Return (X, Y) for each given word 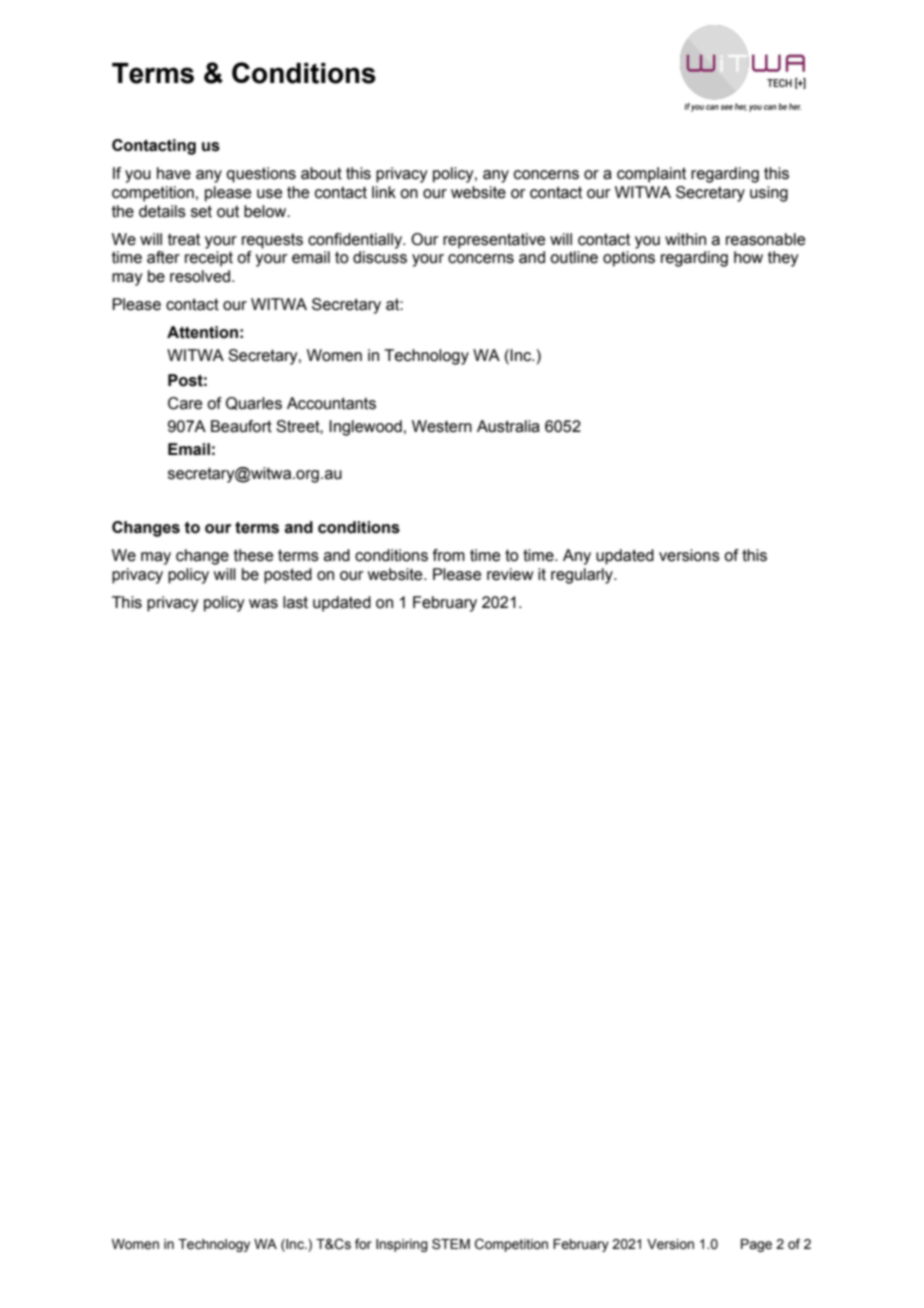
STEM (451, 1244)
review (510, 574)
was (263, 604)
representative (494, 241)
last (295, 602)
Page (756, 1245)
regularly (583, 576)
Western (442, 426)
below (266, 211)
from (449, 555)
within (685, 239)
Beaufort (241, 426)
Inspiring (402, 1245)
